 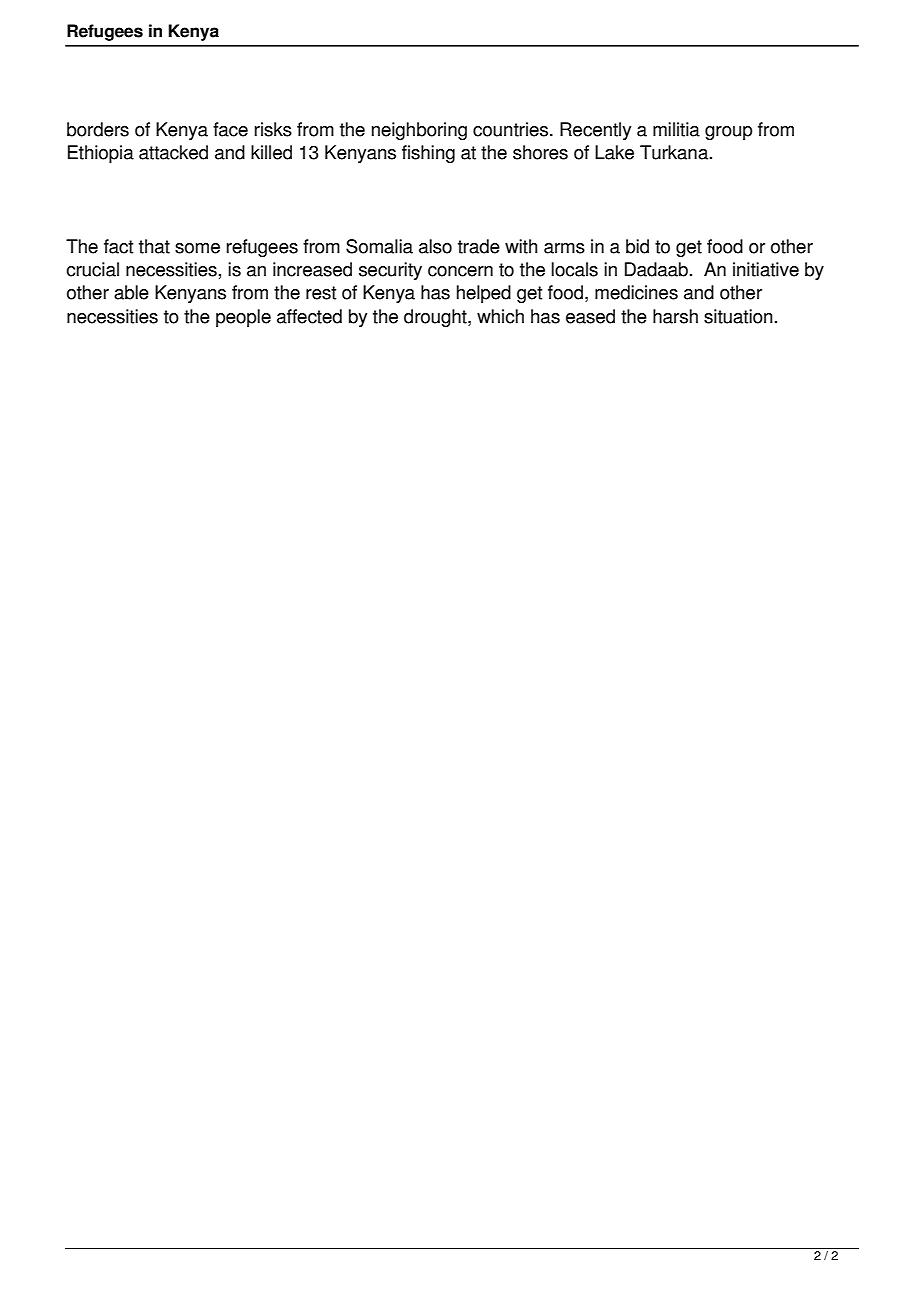 I want to click on face, so click(x=230, y=129).
